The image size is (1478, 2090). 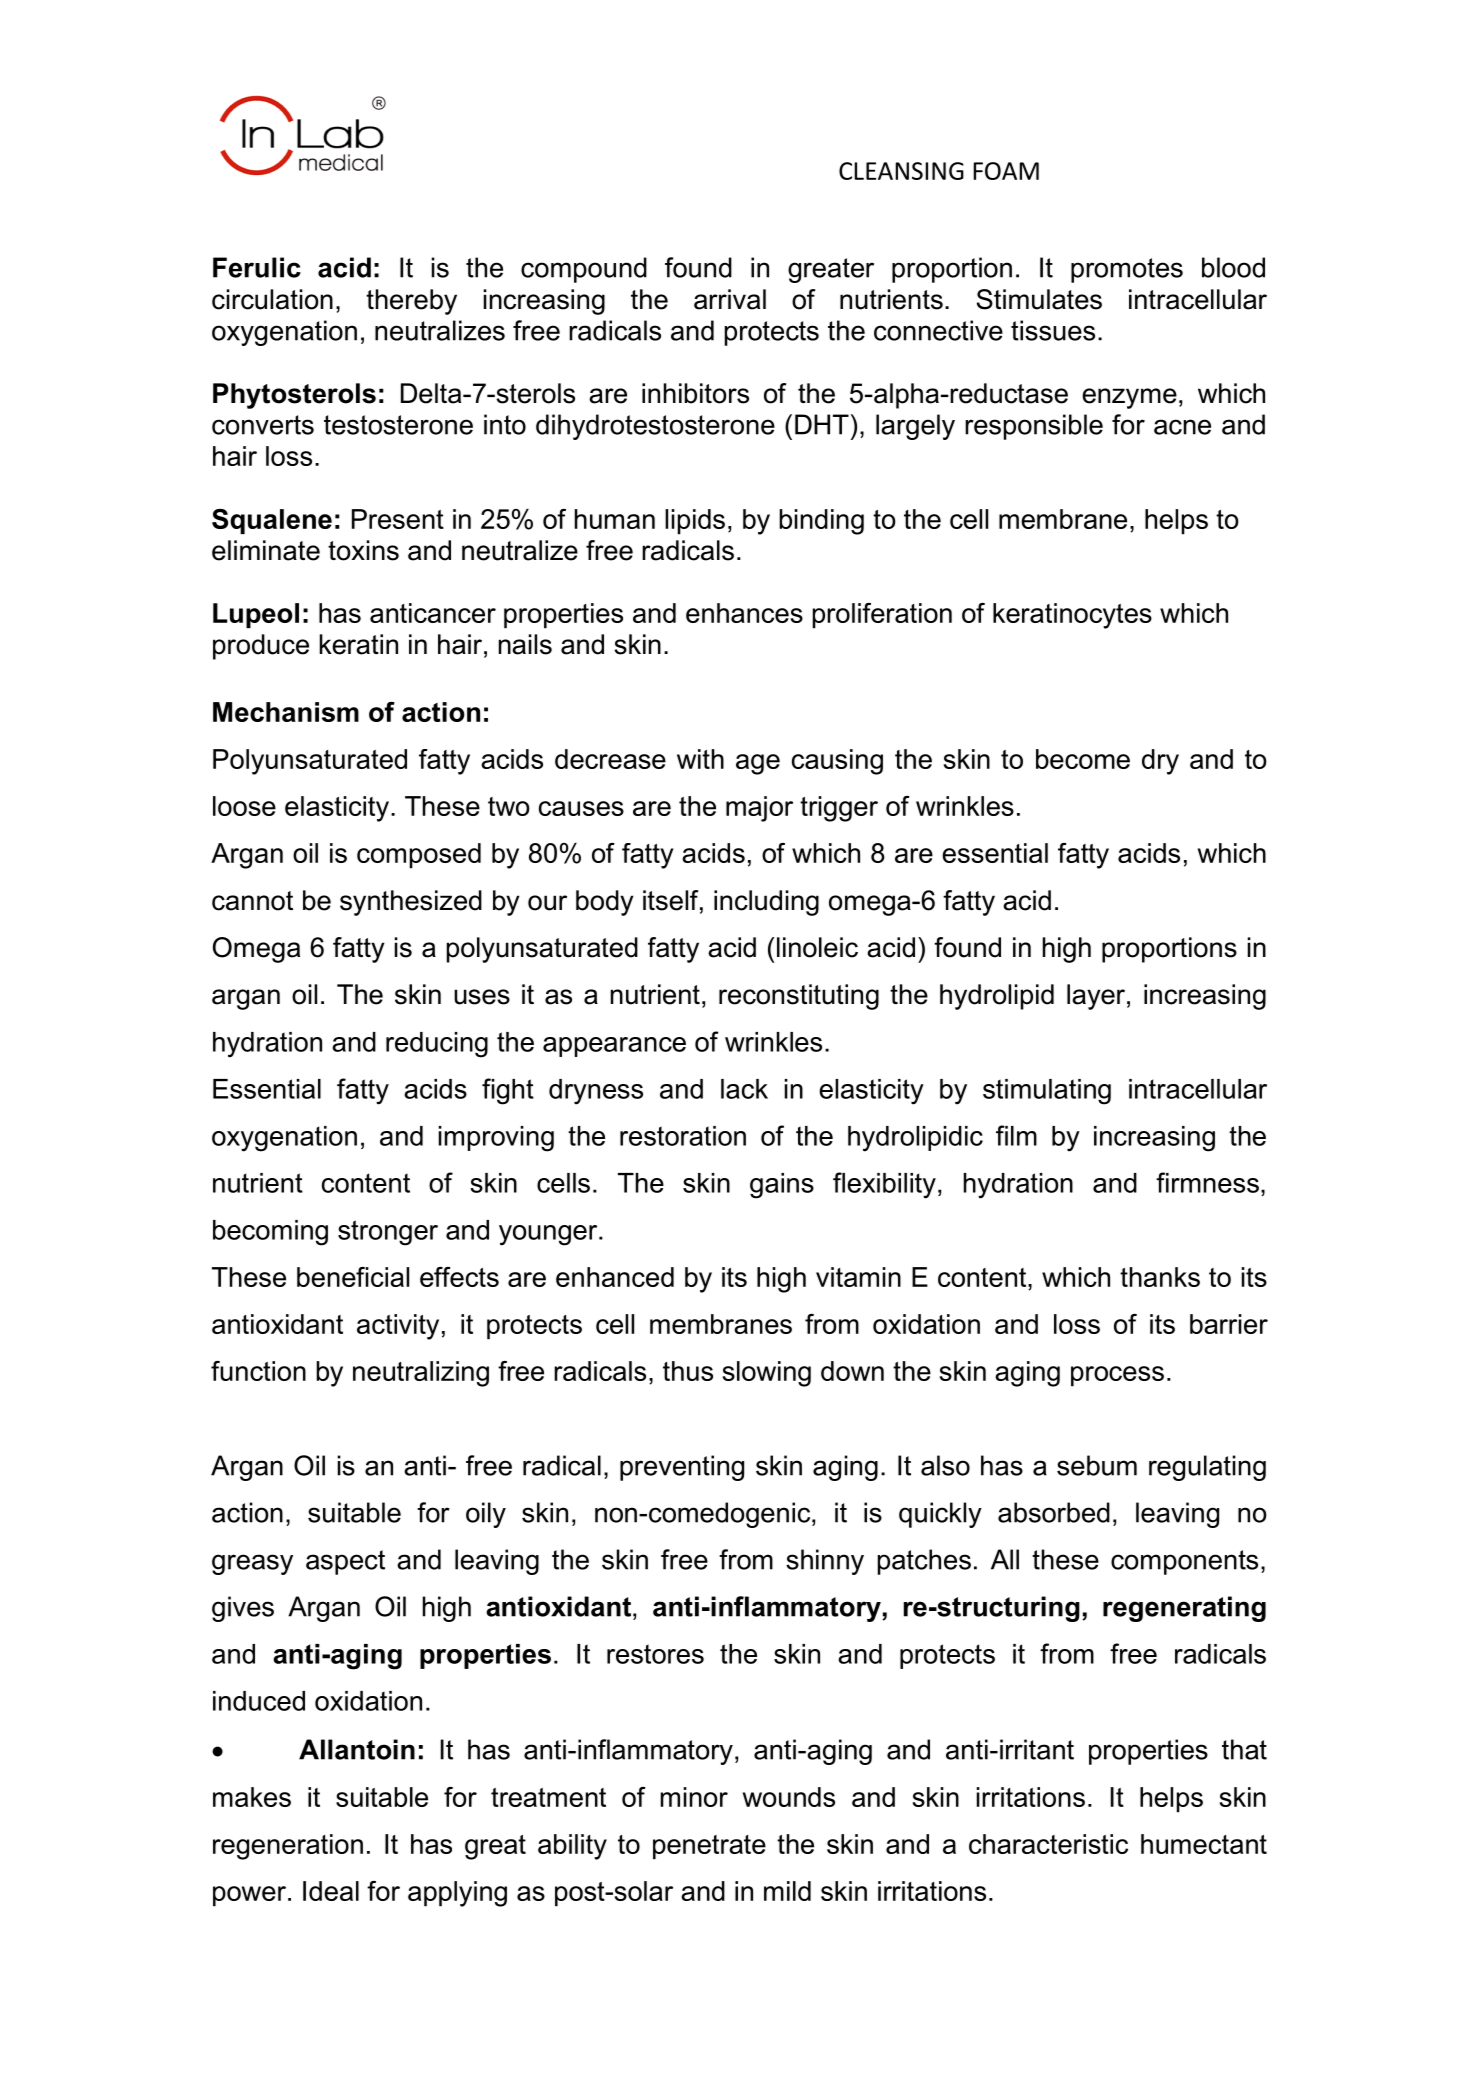 I want to click on Ideal, so click(x=331, y=1891).
